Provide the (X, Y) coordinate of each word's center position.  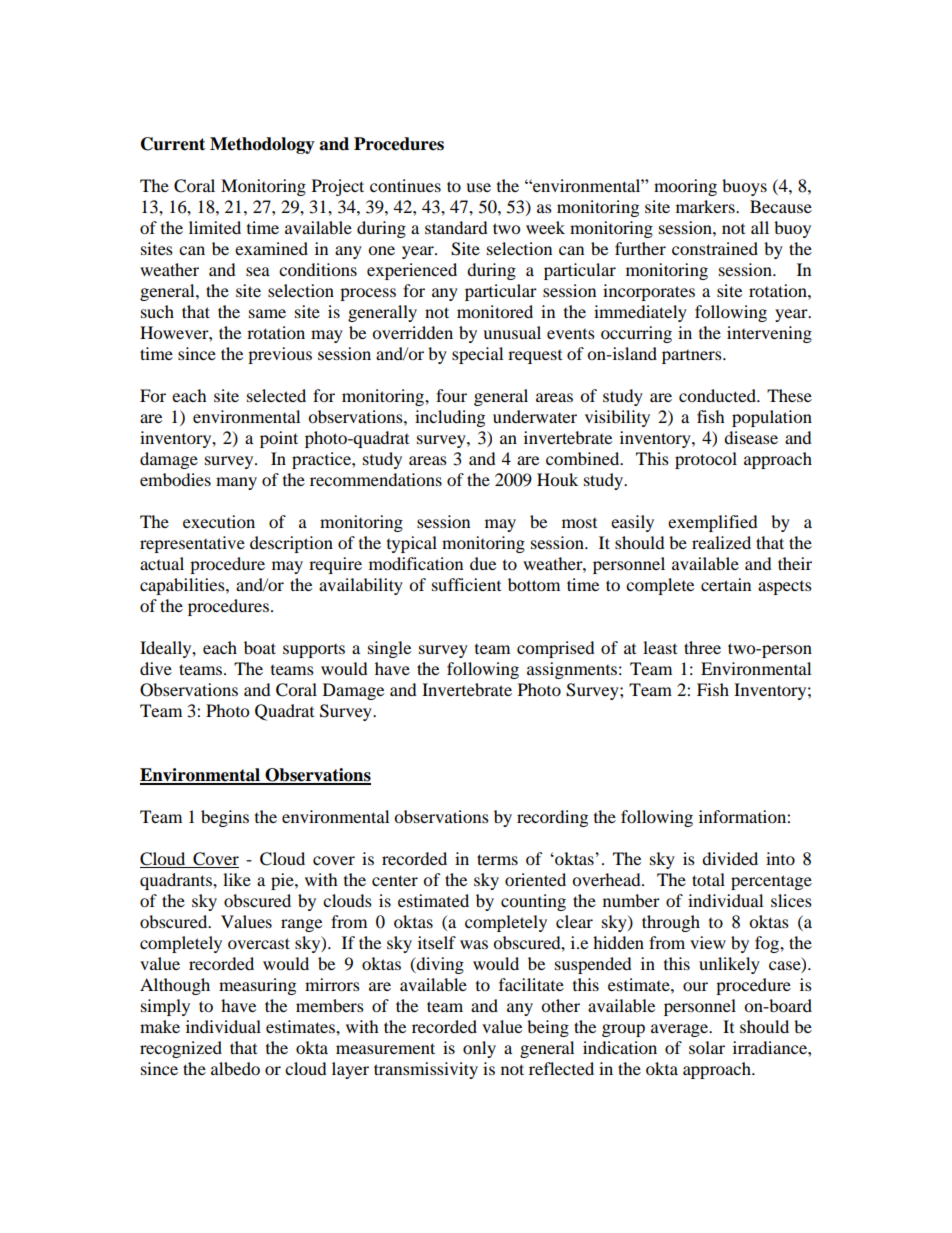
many (236, 483)
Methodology (262, 145)
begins (225, 818)
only (479, 1049)
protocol (706, 460)
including (450, 418)
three (702, 647)
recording (552, 818)
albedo (235, 1068)
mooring (685, 187)
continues (405, 185)
